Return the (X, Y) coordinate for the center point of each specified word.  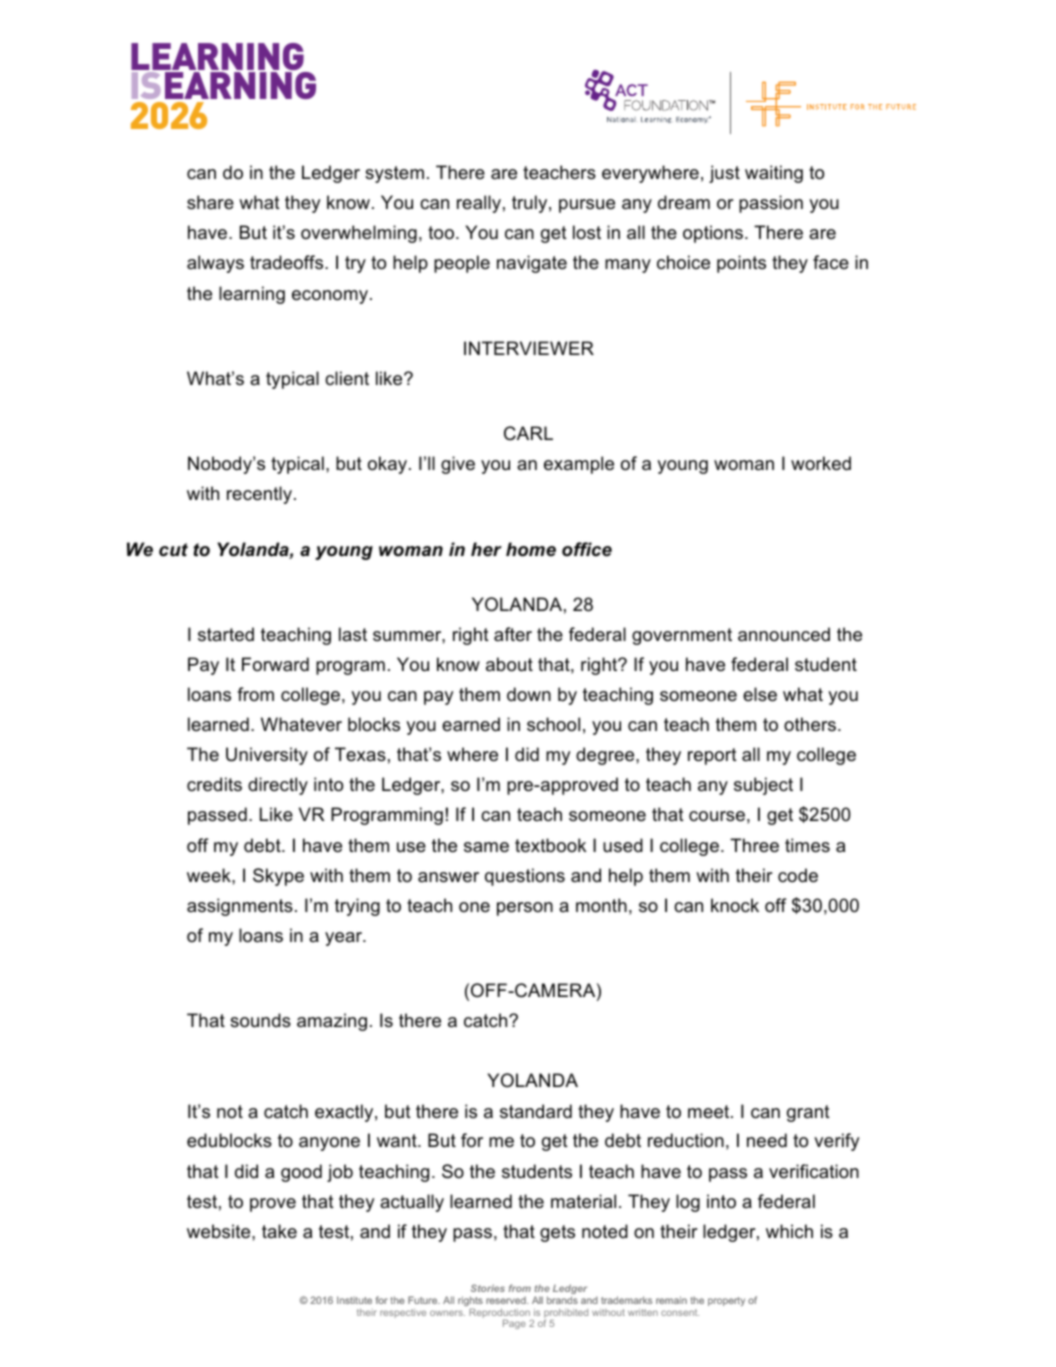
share (210, 202)
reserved (507, 1300)
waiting (774, 174)
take (279, 1231)
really (479, 204)
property (726, 1301)
